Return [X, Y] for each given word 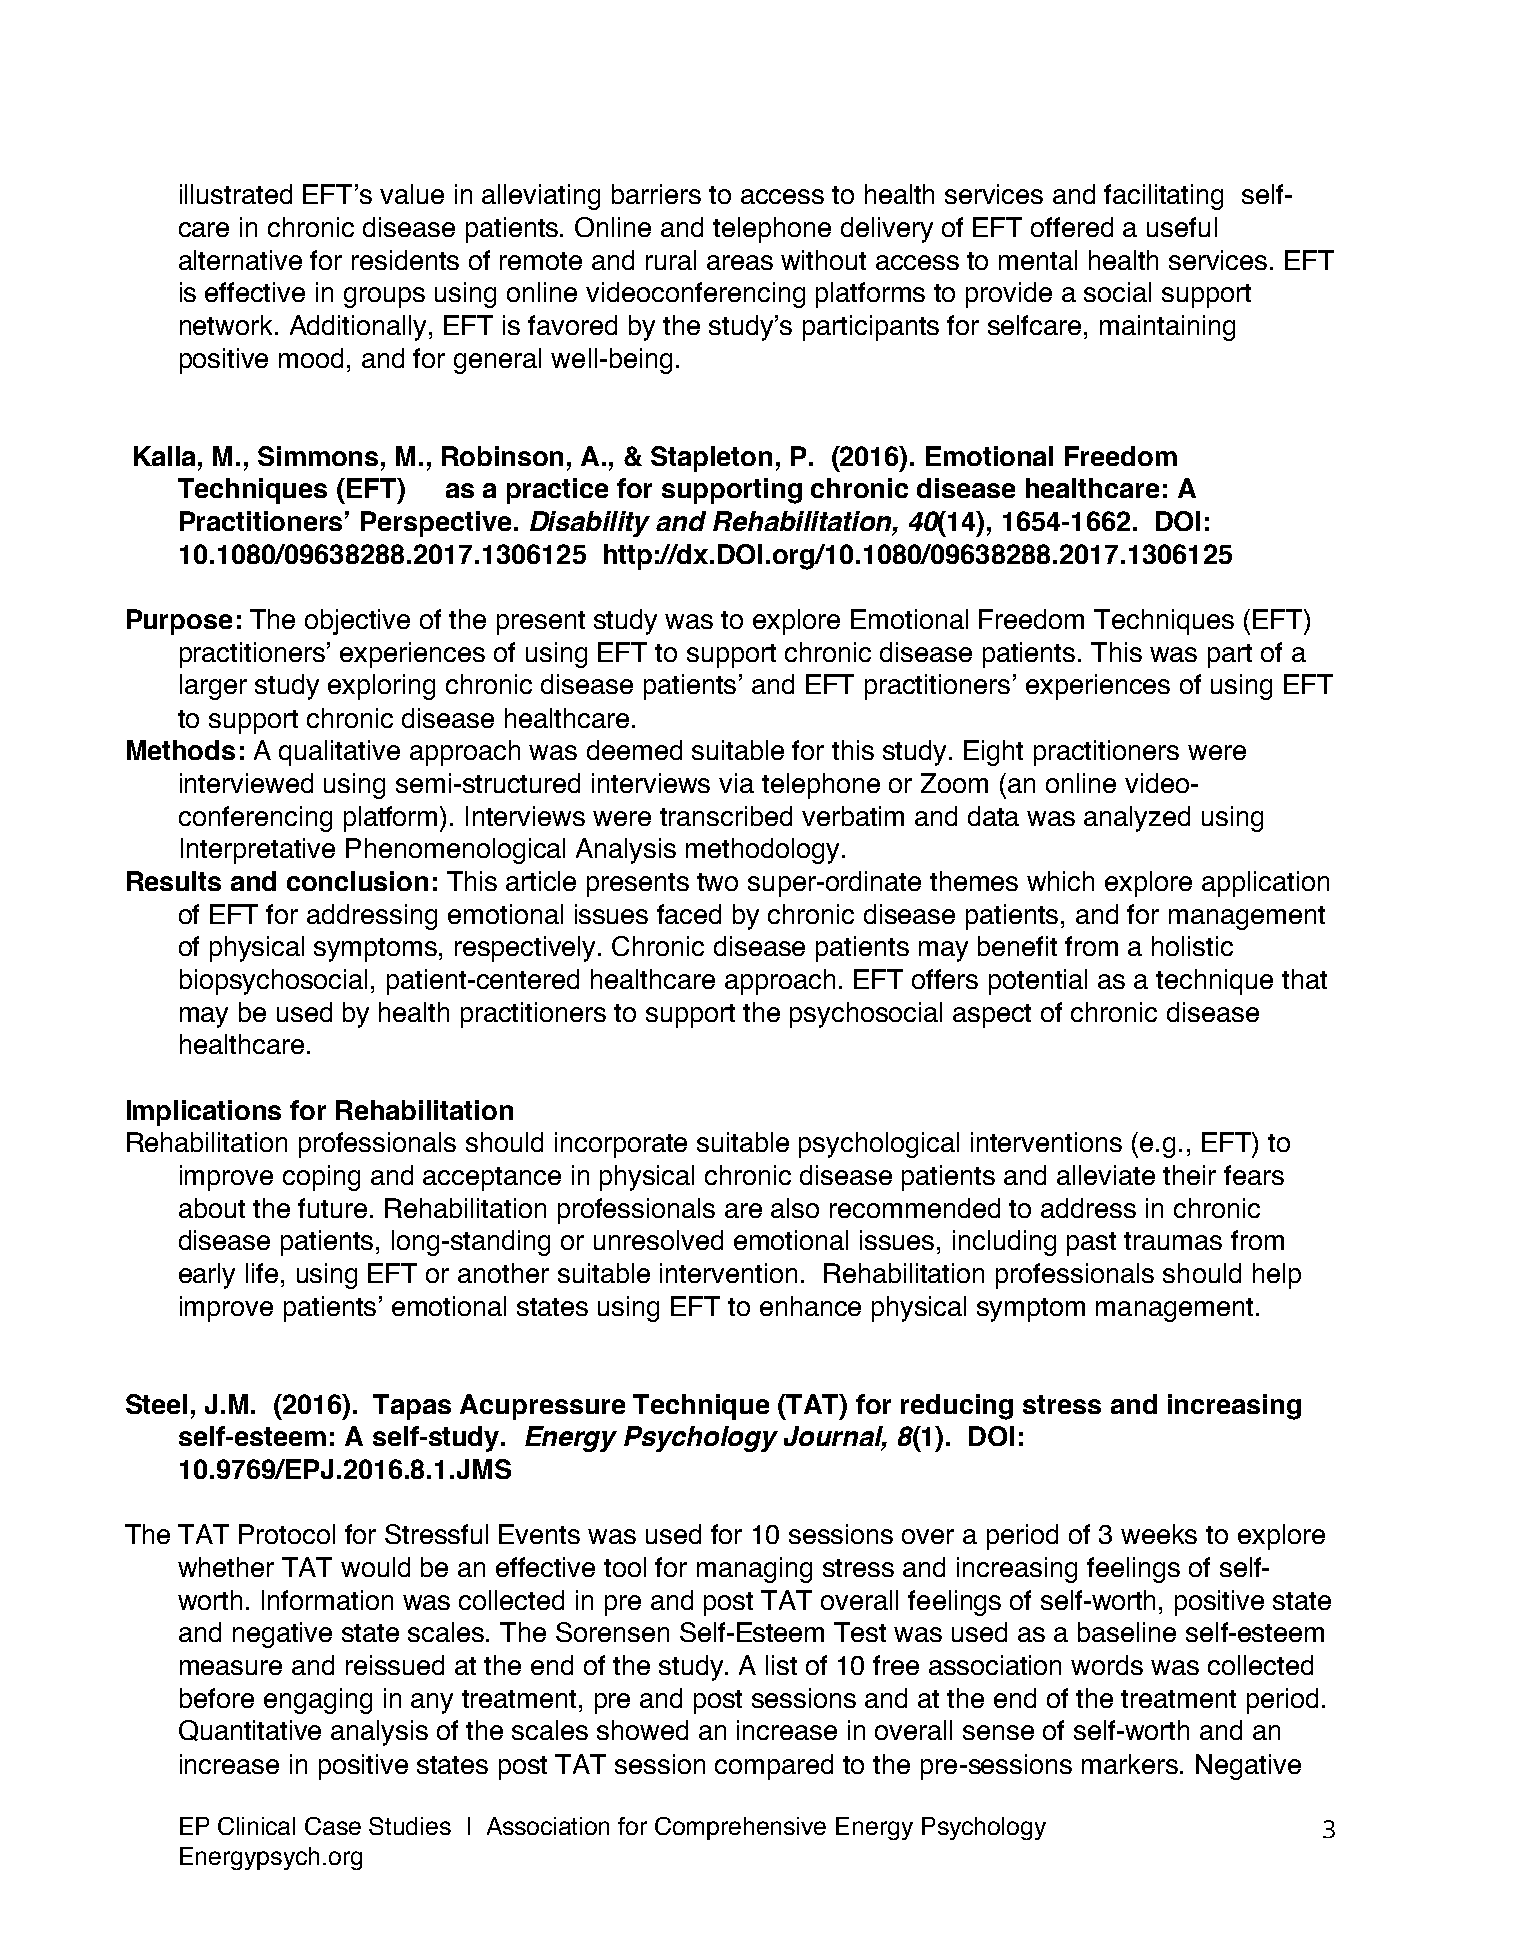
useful [1182, 227]
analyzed [1137, 819]
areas [740, 262]
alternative [240, 260]
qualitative [339, 753]
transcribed [726, 816]
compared [774, 1767]
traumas [1173, 1241]
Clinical [256, 1826]
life [262, 1273]
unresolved [658, 1240]
